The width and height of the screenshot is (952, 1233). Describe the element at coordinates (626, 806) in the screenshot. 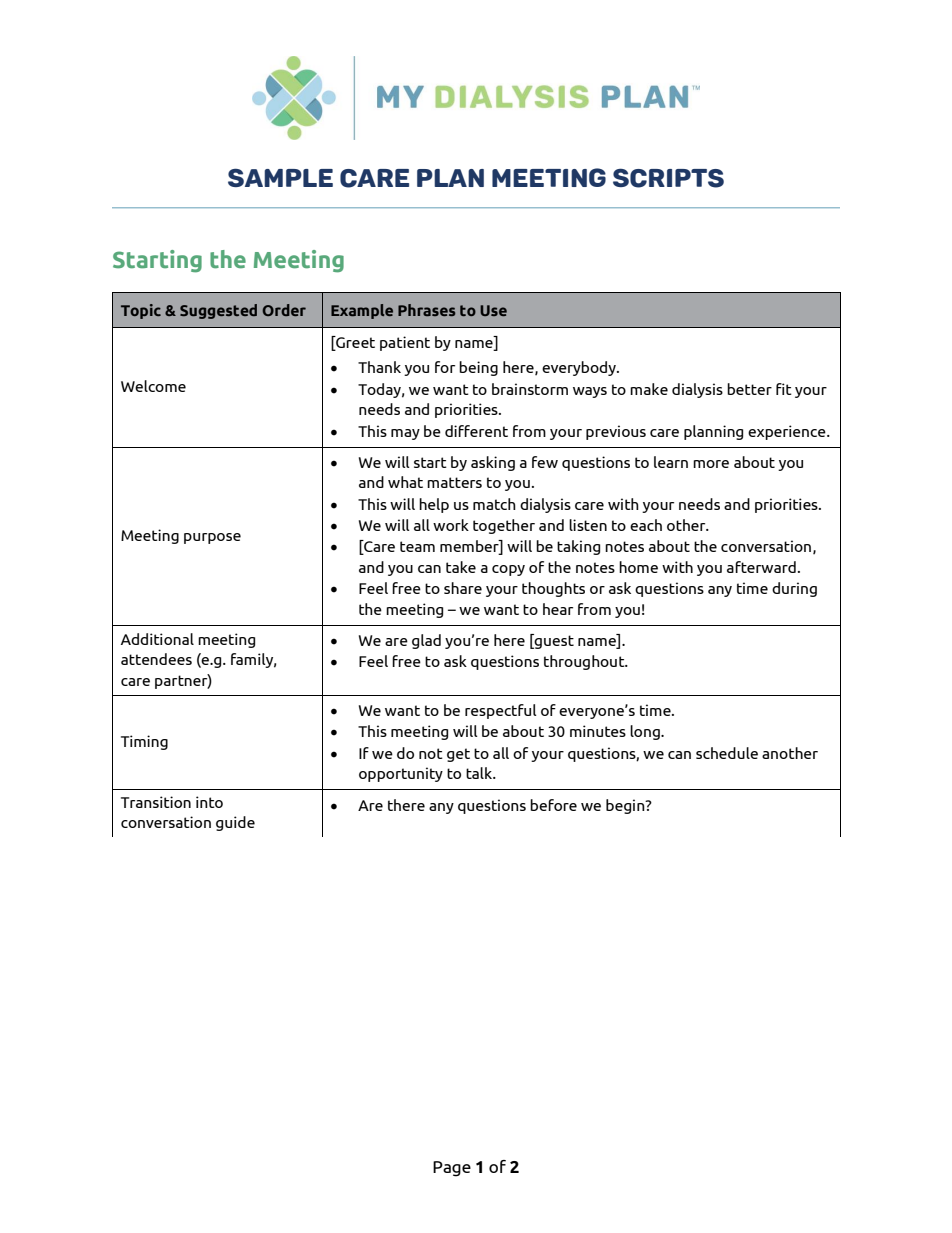

I see `begin` at that location.
